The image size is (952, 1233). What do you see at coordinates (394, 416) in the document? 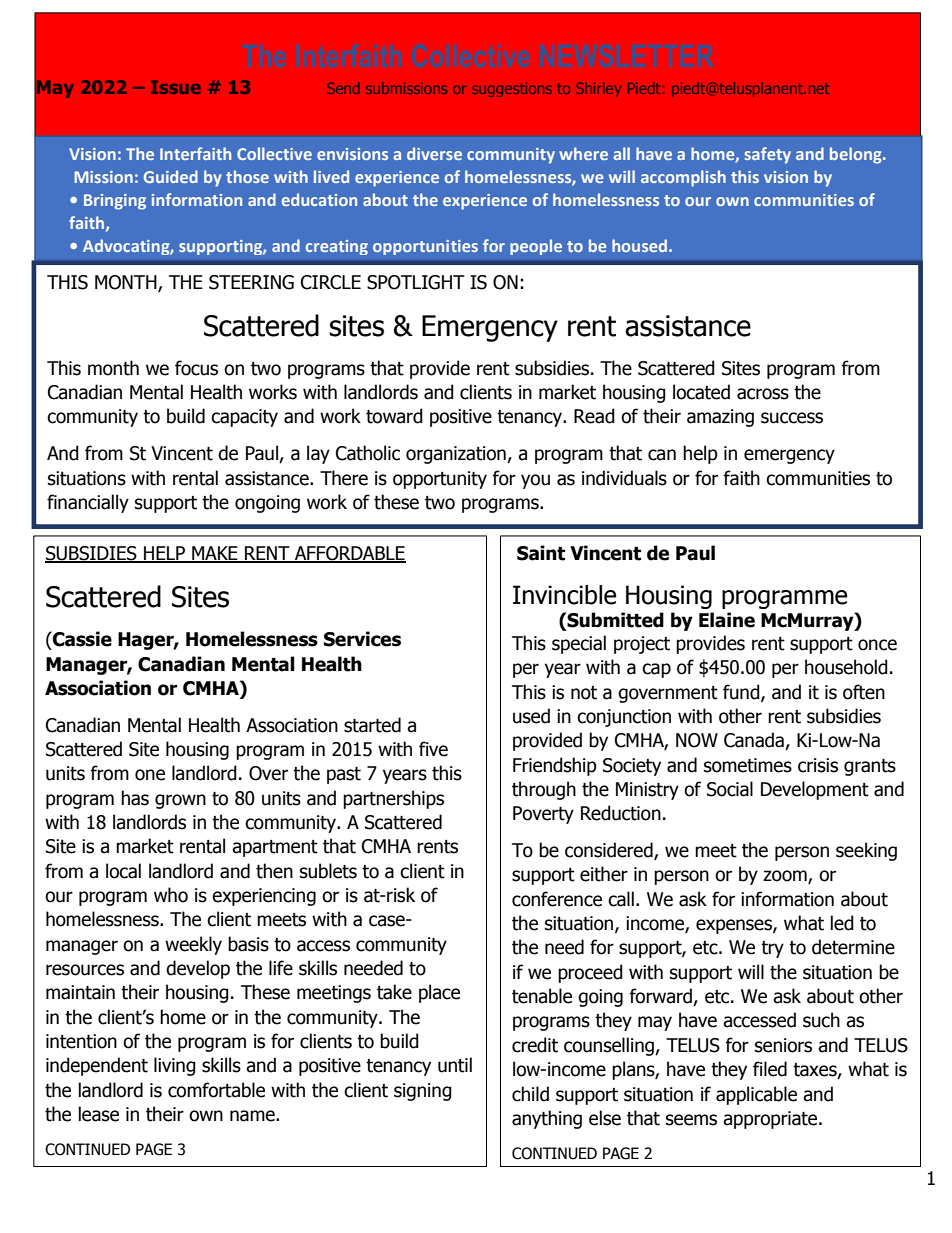
I see `toward` at bounding box center [394, 416].
